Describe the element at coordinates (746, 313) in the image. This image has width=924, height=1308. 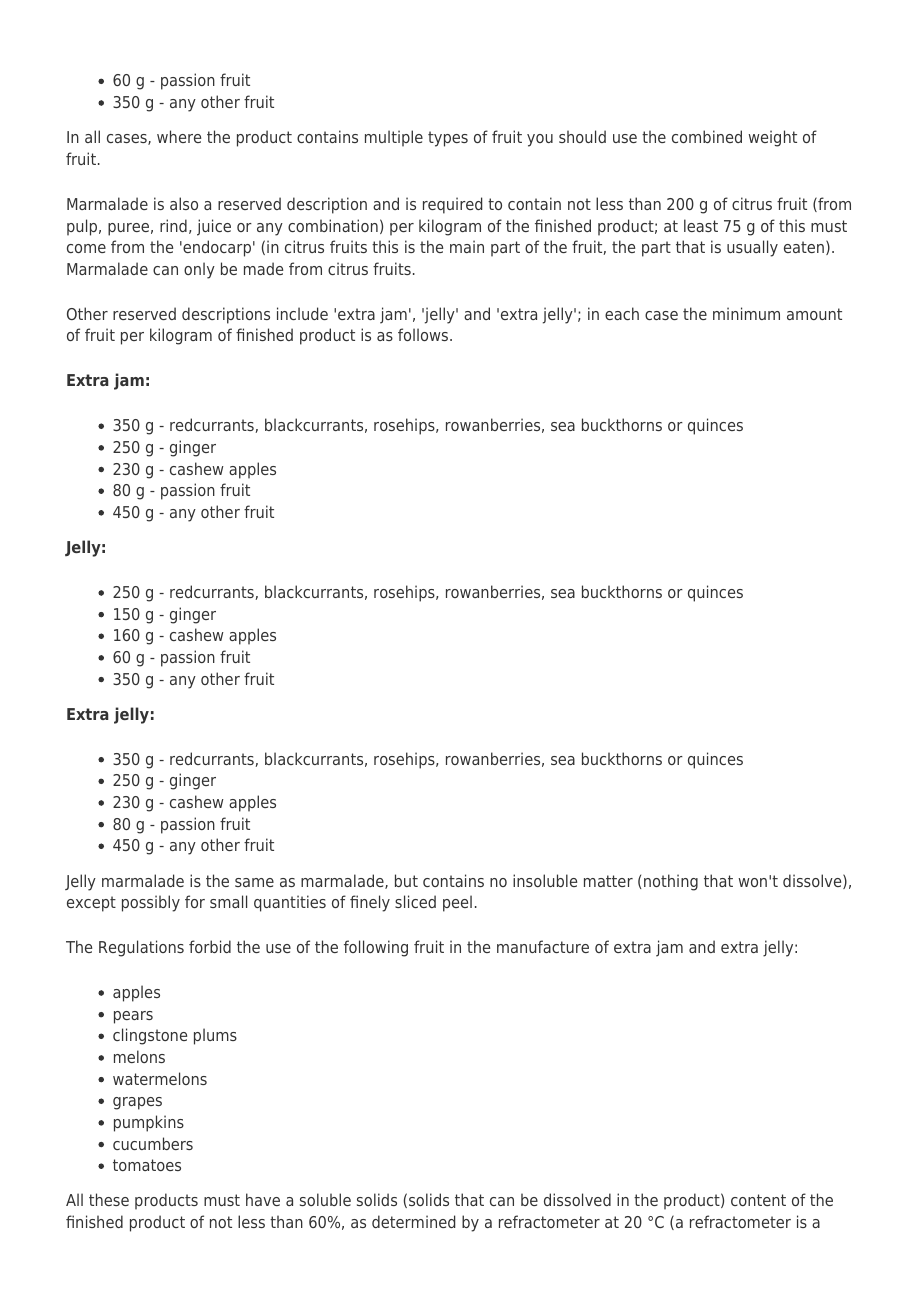
I see `minimum` at that location.
